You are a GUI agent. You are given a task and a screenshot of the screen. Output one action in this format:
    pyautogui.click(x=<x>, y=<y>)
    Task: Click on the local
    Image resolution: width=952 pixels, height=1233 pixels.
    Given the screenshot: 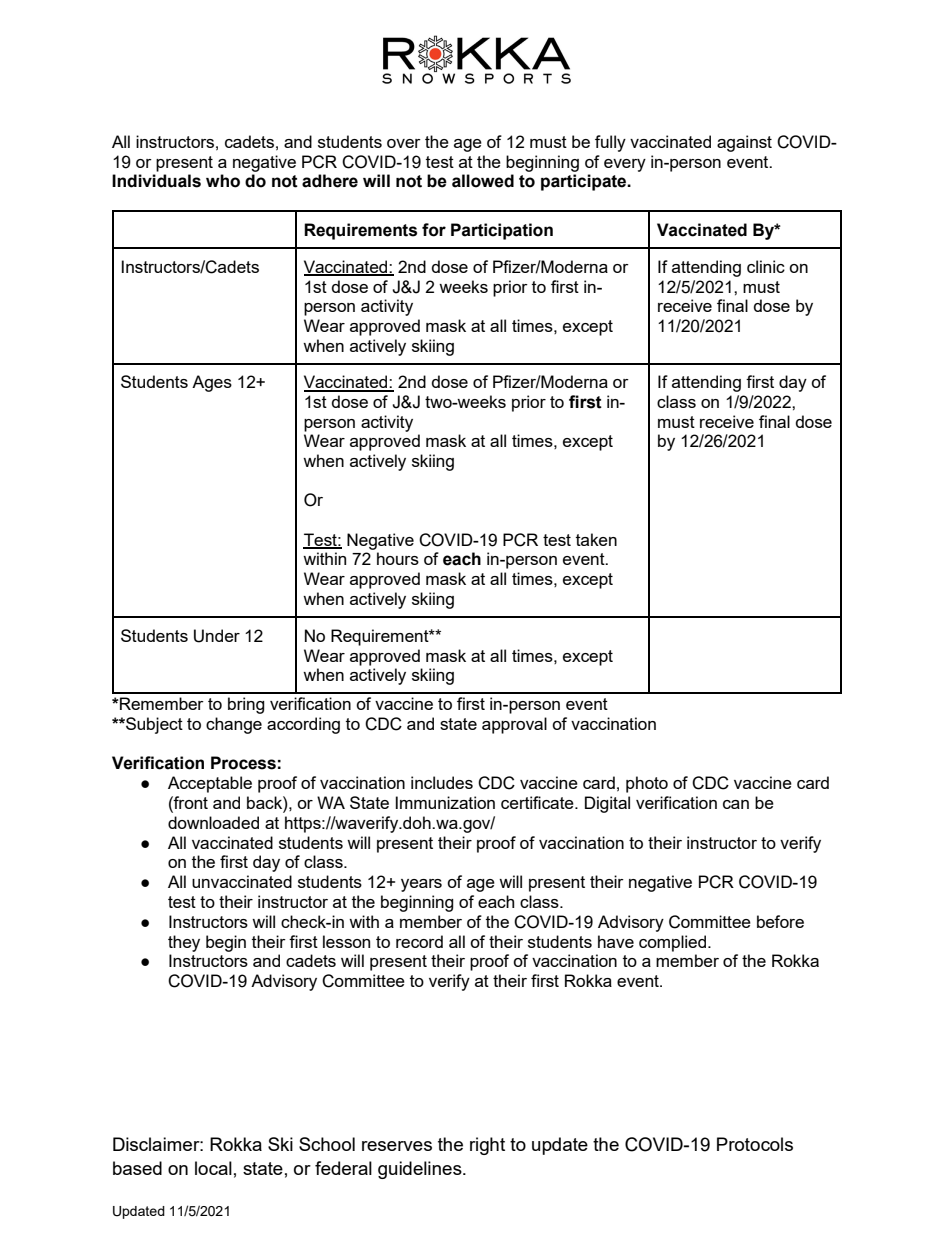 What is the action you would take?
    pyautogui.click(x=213, y=1168)
